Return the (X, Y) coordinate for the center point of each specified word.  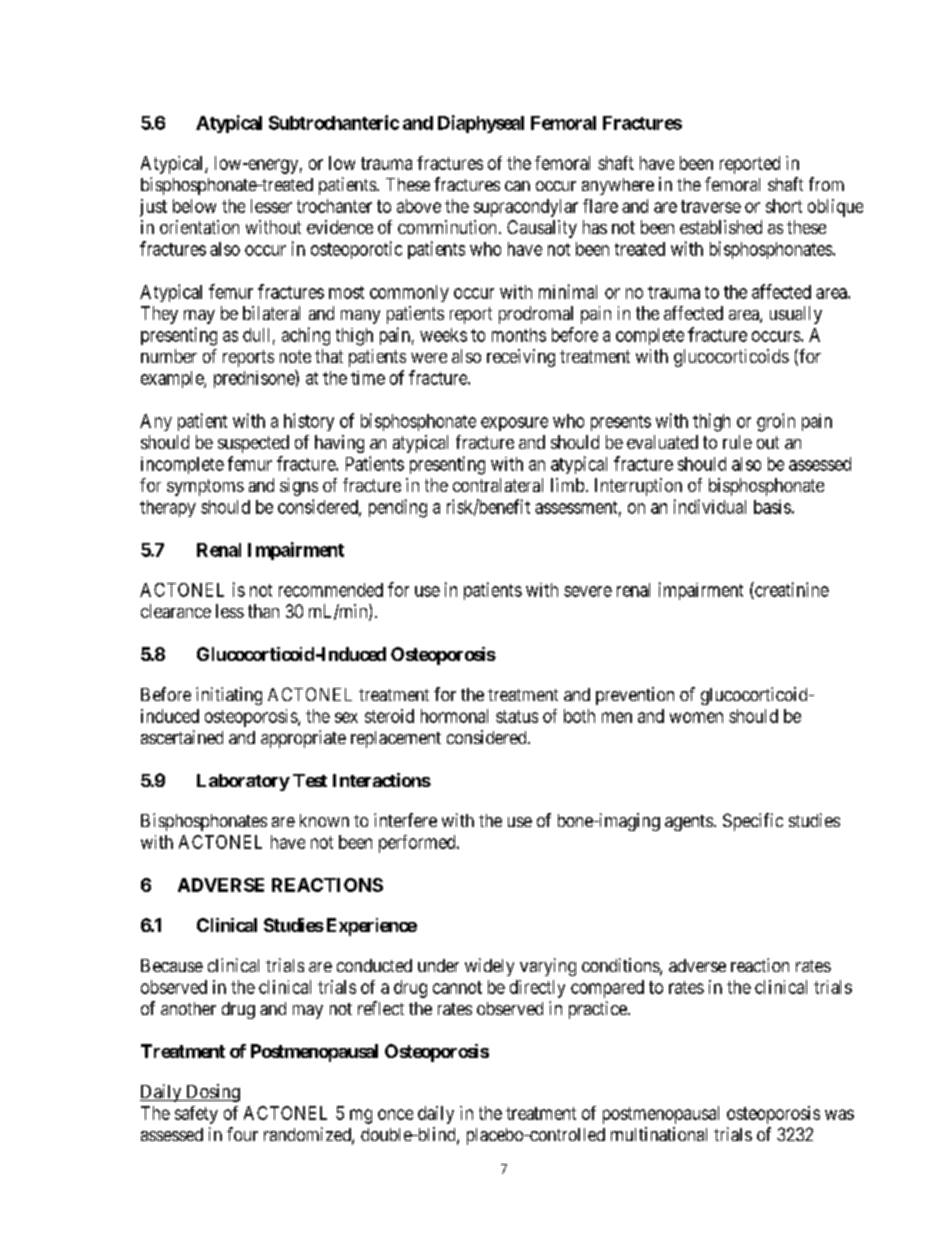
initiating (229, 696)
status (517, 716)
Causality (542, 229)
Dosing (212, 1093)
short (784, 206)
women (696, 717)
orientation (199, 227)
